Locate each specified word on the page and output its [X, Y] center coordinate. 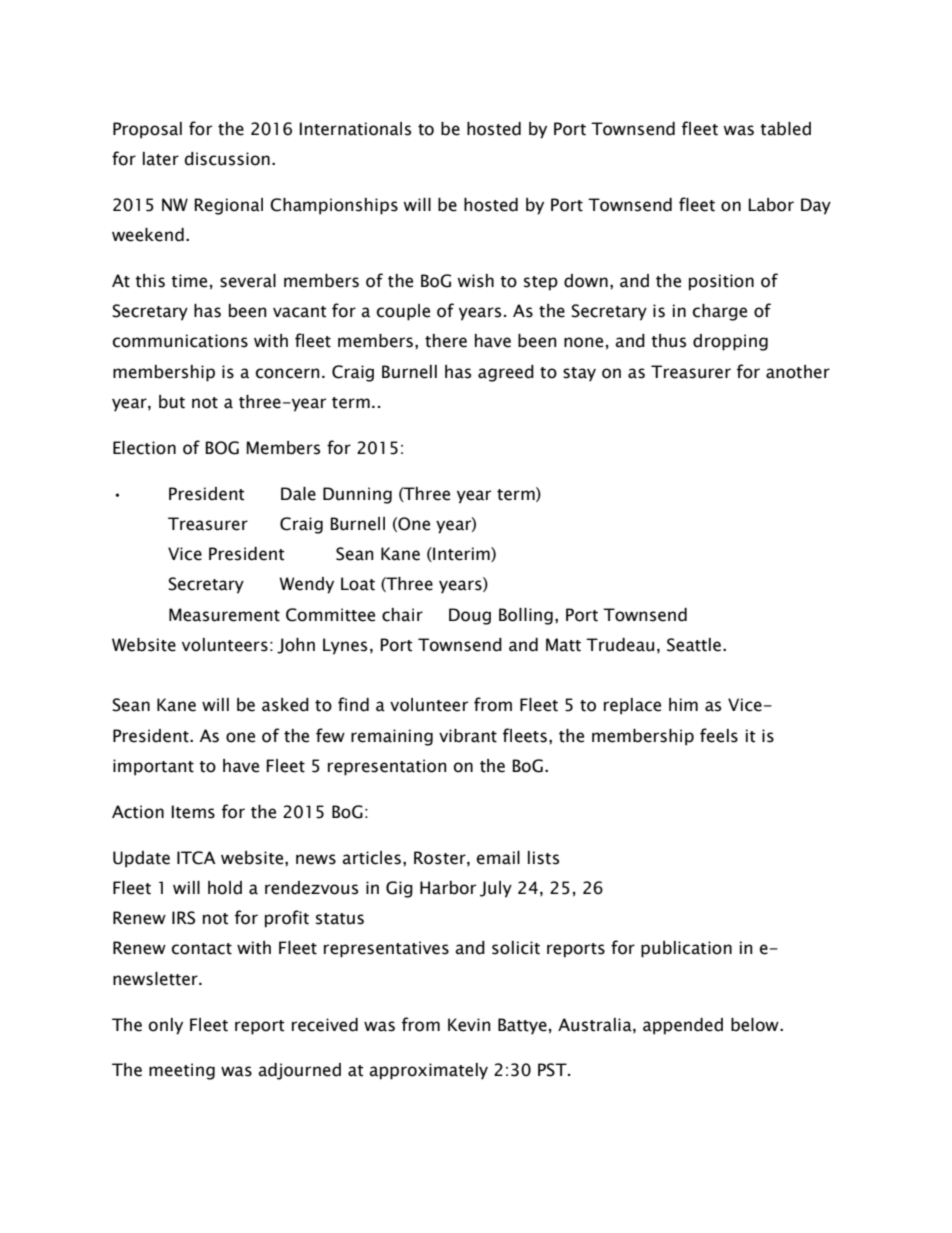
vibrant [468, 736]
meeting [182, 1071]
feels [719, 735]
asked [285, 705]
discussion [227, 159]
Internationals [355, 129]
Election [144, 448]
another [798, 372]
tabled [785, 129]
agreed [506, 373]
